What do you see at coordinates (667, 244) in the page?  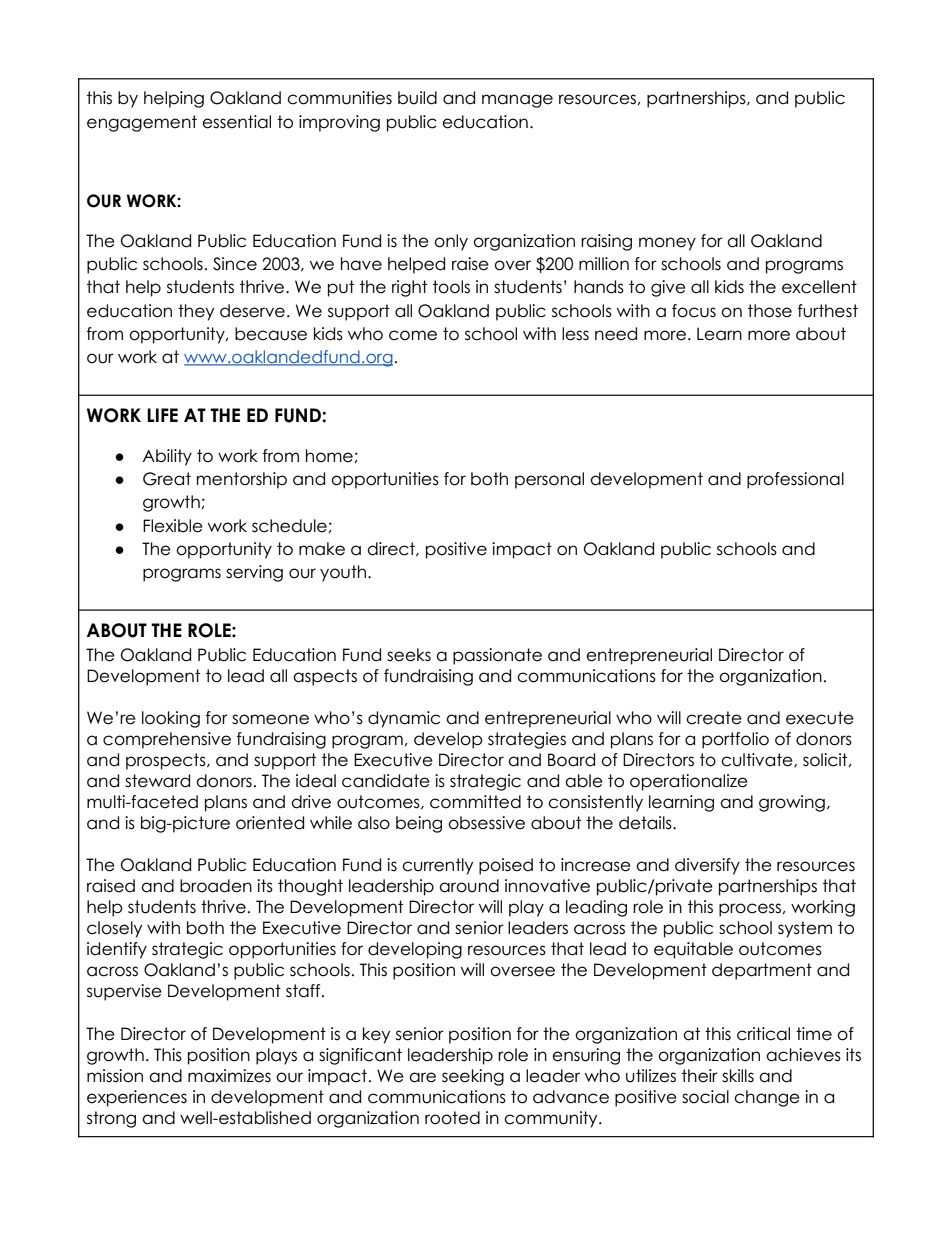 I see `money` at bounding box center [667, 244].
